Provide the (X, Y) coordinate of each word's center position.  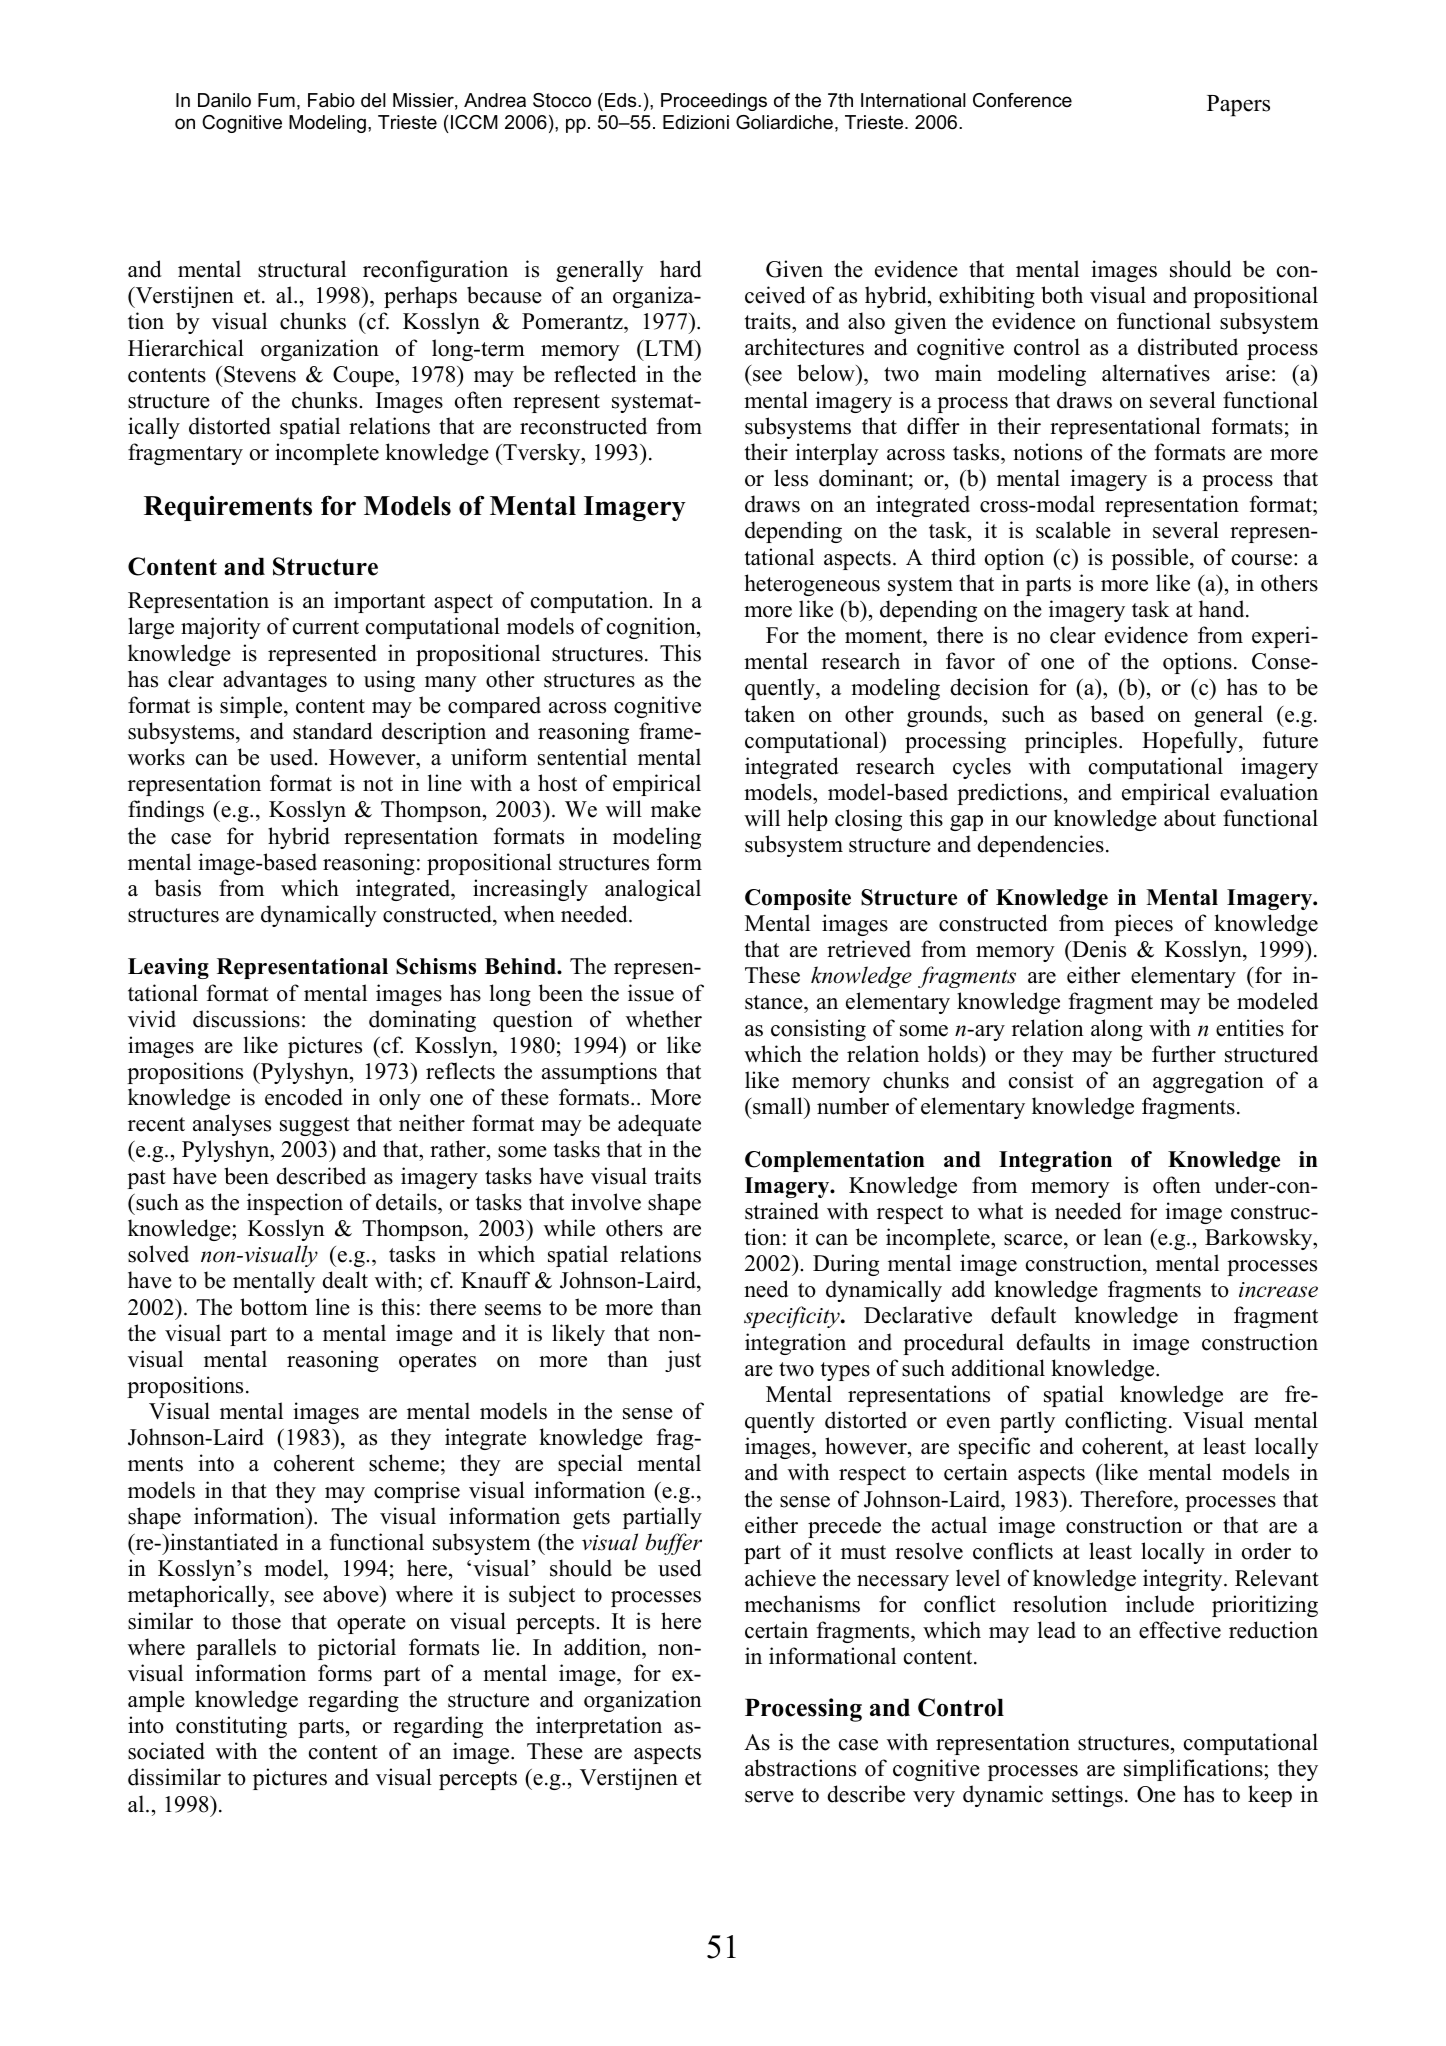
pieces (1143, 925)
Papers (1238, 106)
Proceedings (714, 102)
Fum (276, 100)
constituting (231, 1727)
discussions (246, 1019)
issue (651, 993)
